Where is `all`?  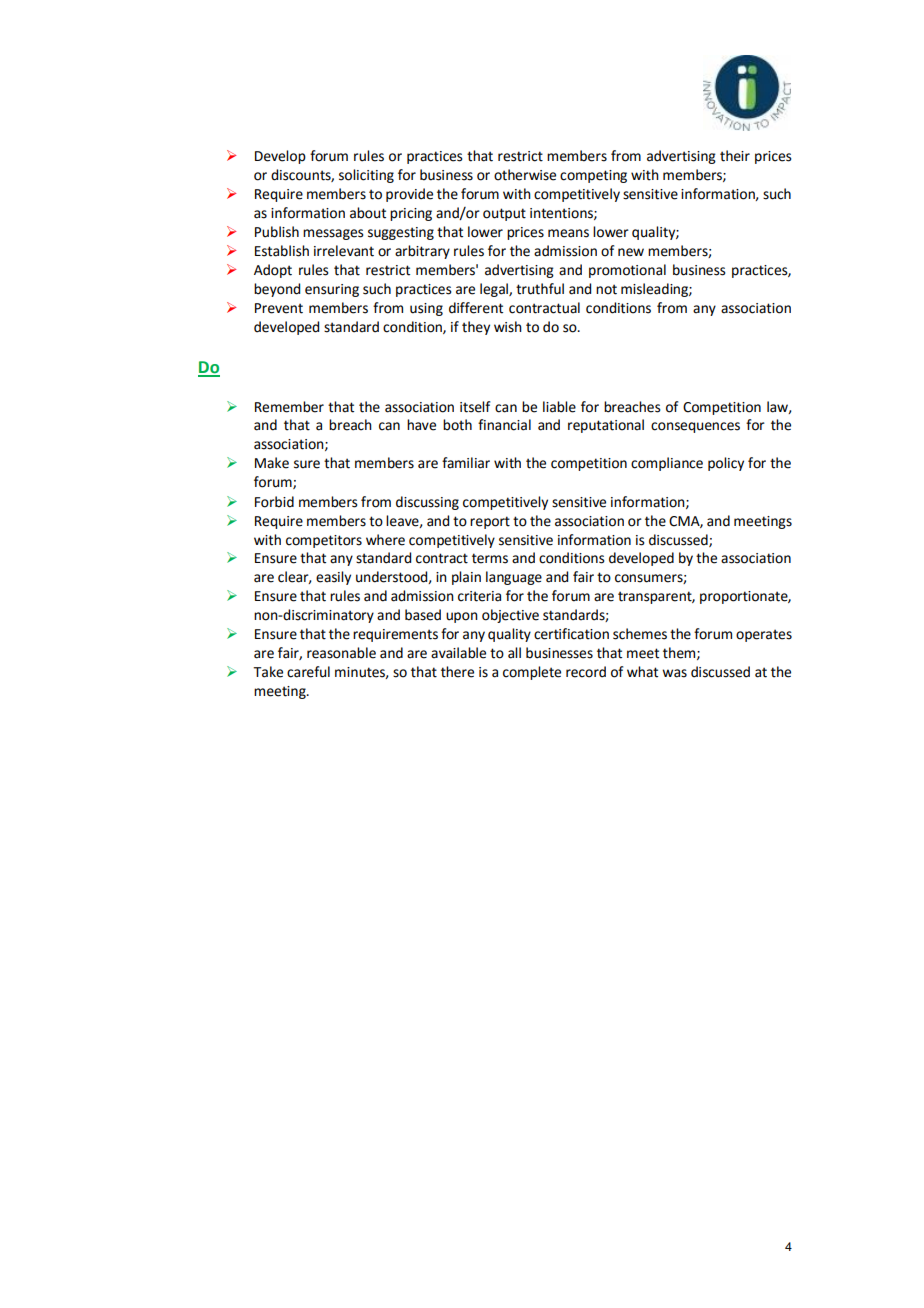 all is located at coordinates (514, 653).
